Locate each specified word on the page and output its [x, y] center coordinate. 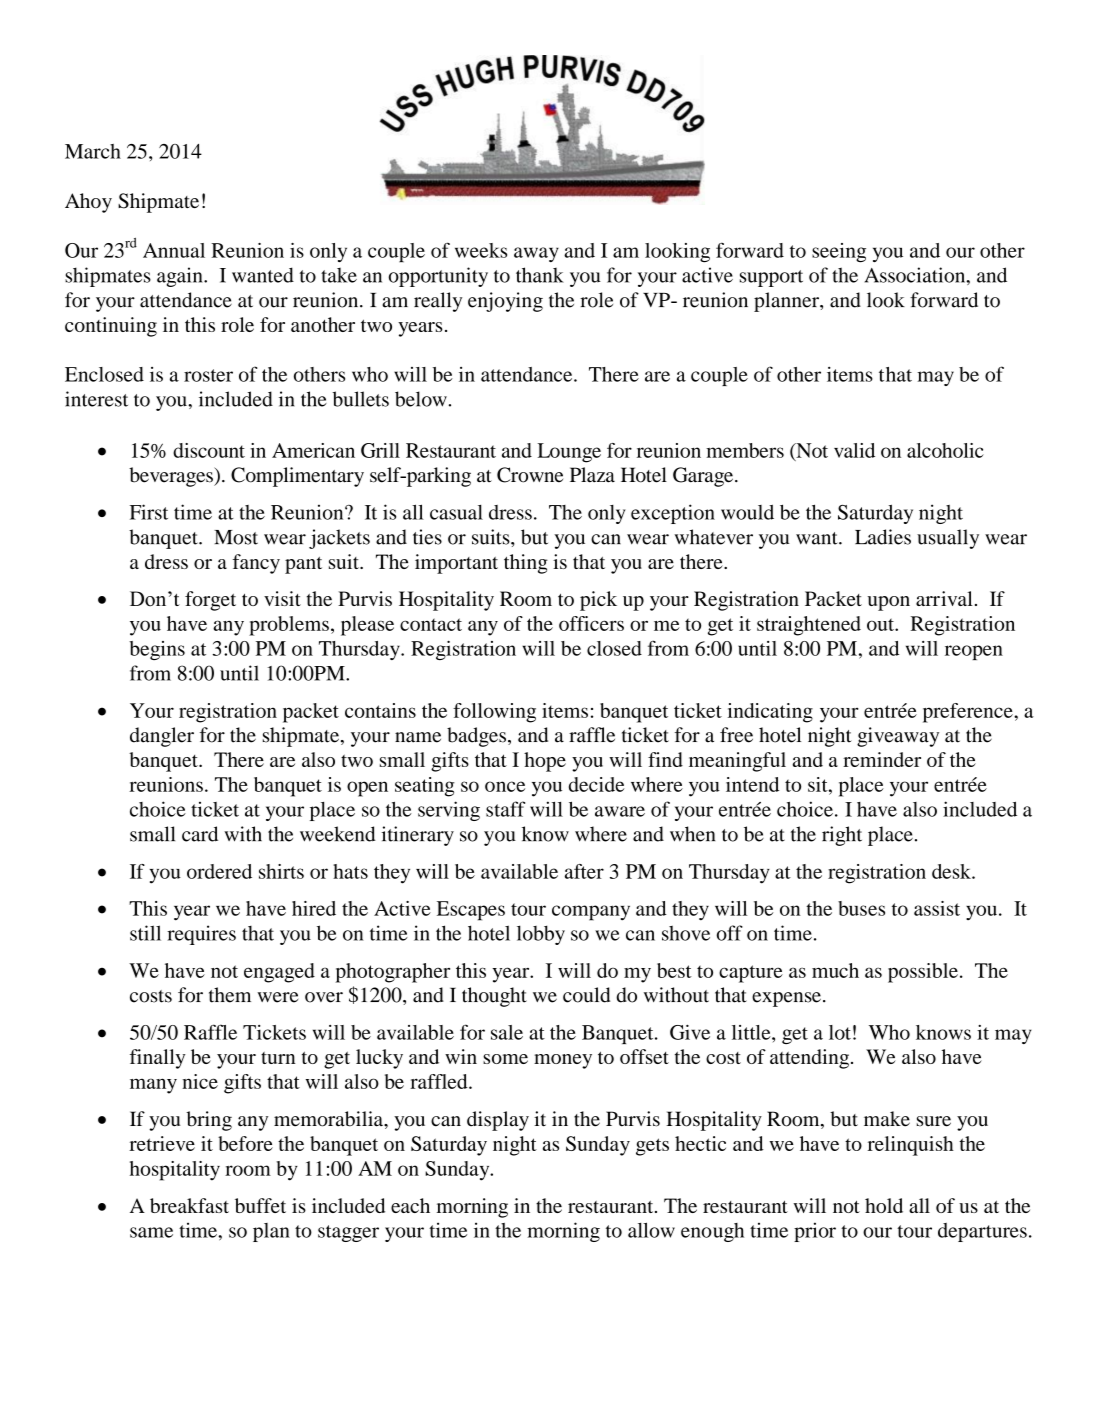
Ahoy [88, 203]
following [494, 713]
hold [884, 1205]
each [410, 1205]
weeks [481, 250]
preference [969, 713]
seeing [839, 253]
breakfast [189, 1205]
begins [157, 650]
